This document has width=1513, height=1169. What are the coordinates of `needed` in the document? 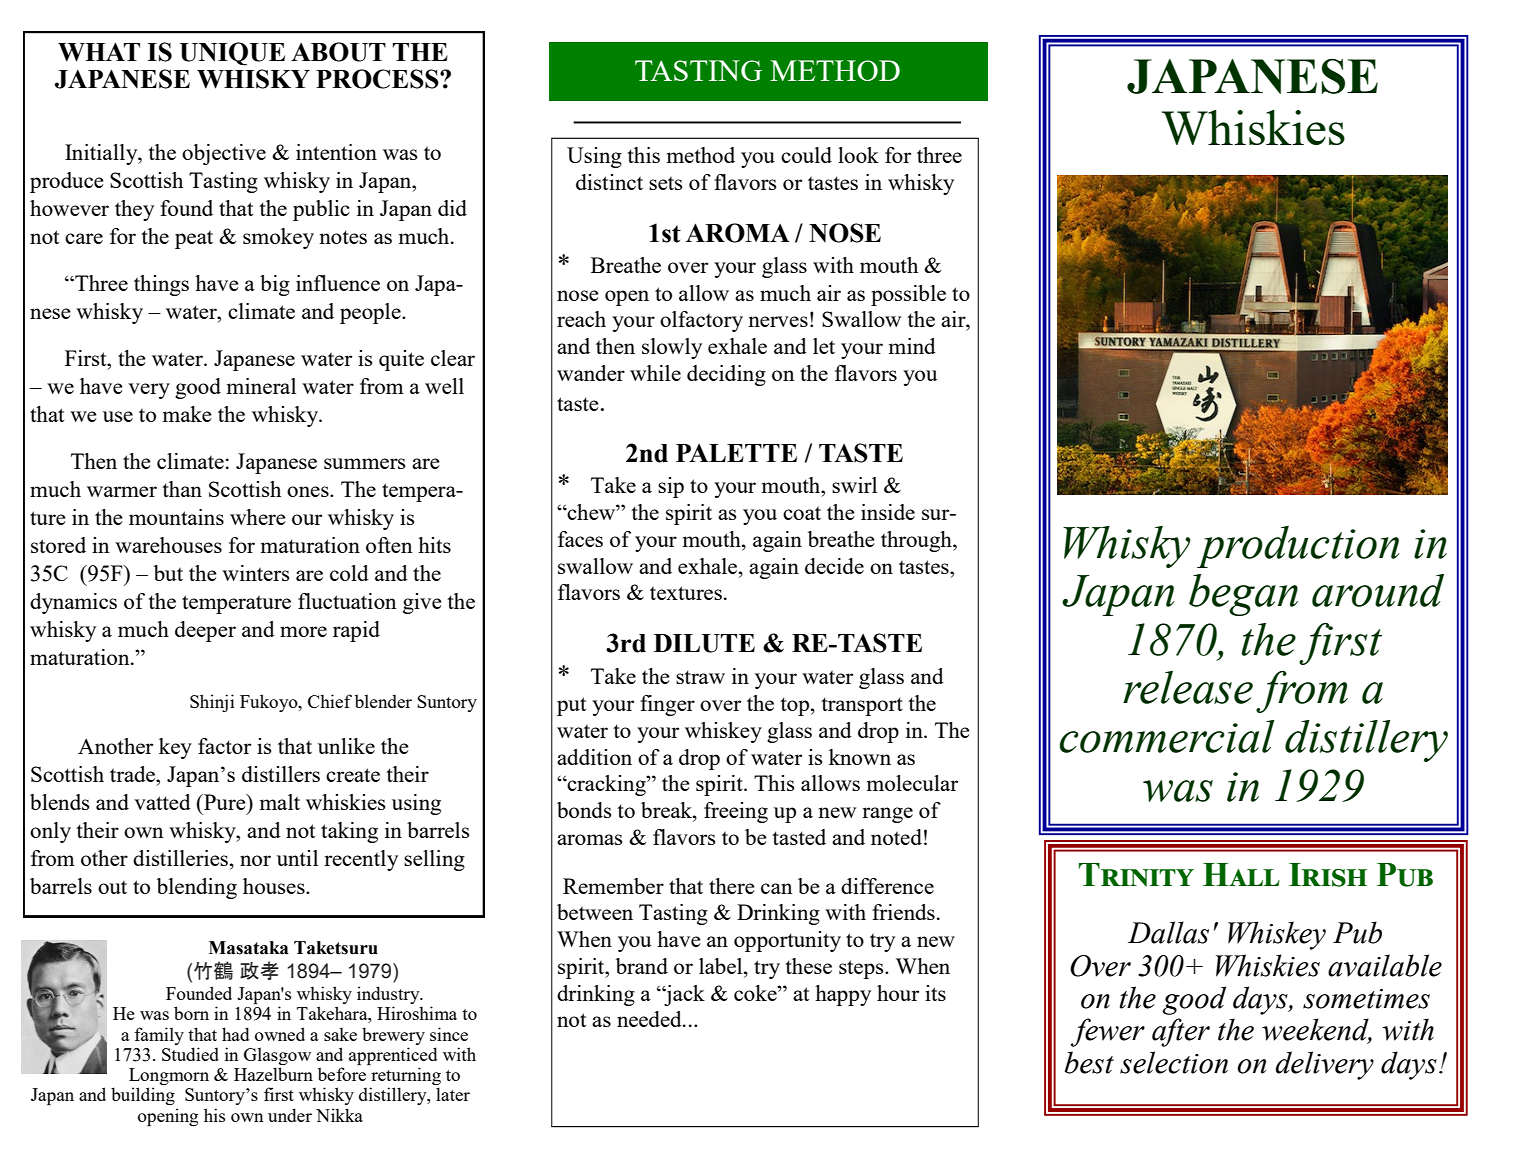 It's located at (650, 1019).
